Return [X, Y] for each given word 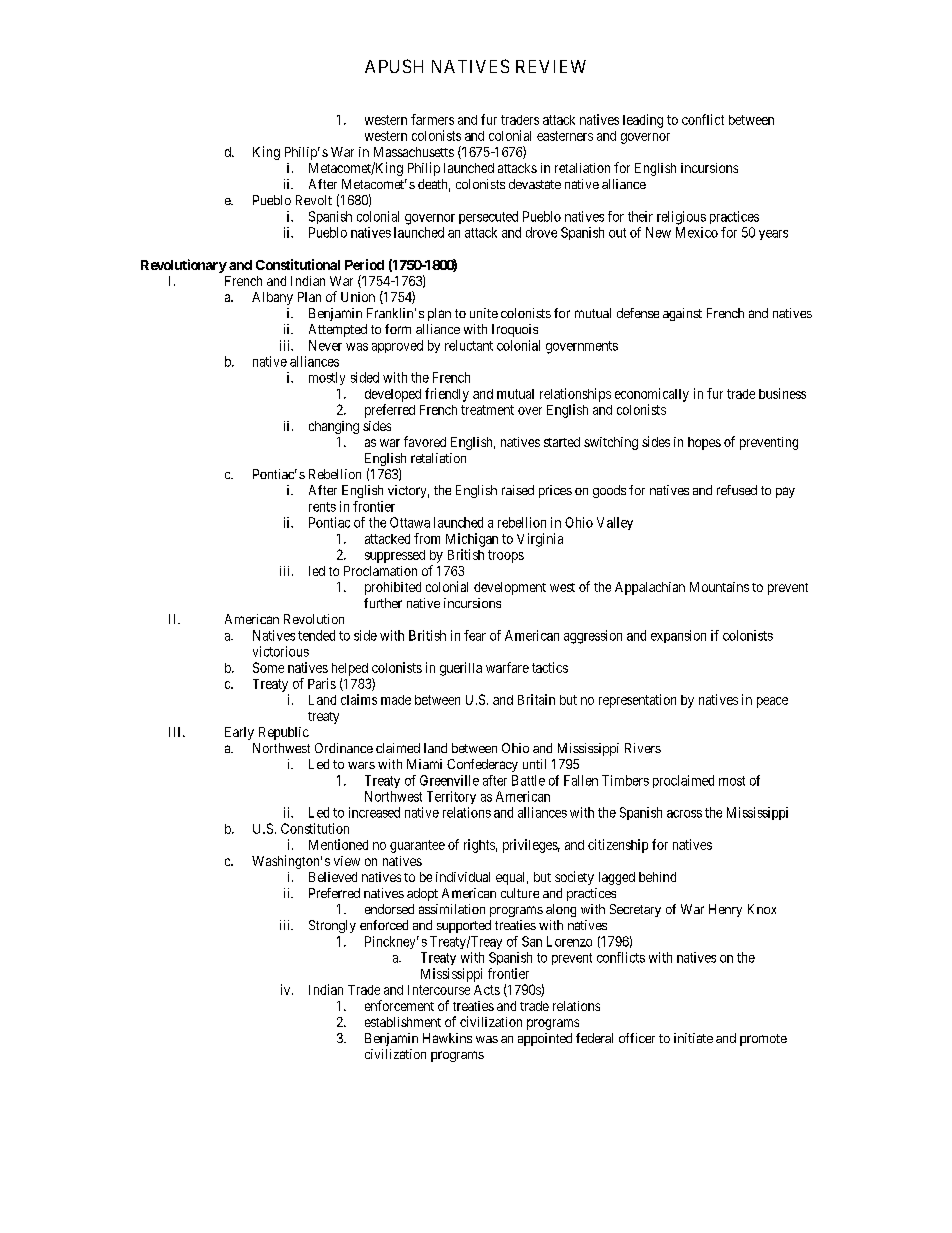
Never [325, 345]
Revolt [314, 200]
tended [316, 635]
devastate [535, 184]
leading [643, 121]
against [682, 314]
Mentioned [338, 844]
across [684, 814]
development [510, 588]
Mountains [719, 587]
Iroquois [515, 330]
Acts [487, 990]
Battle [528, 780]
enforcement [399, 1005]
